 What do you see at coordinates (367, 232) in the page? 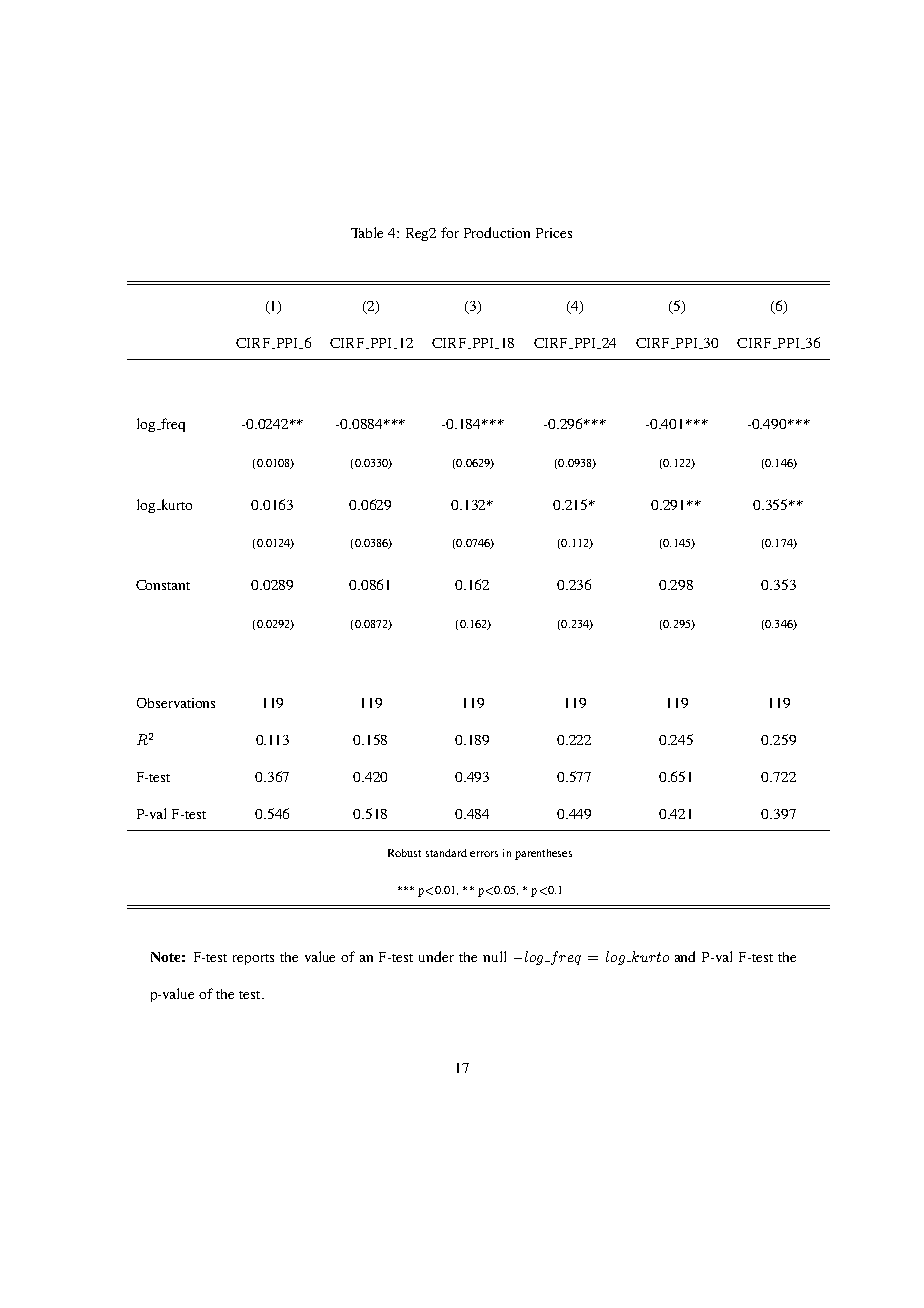
I see `Table` at bounding box center [367, 232].
